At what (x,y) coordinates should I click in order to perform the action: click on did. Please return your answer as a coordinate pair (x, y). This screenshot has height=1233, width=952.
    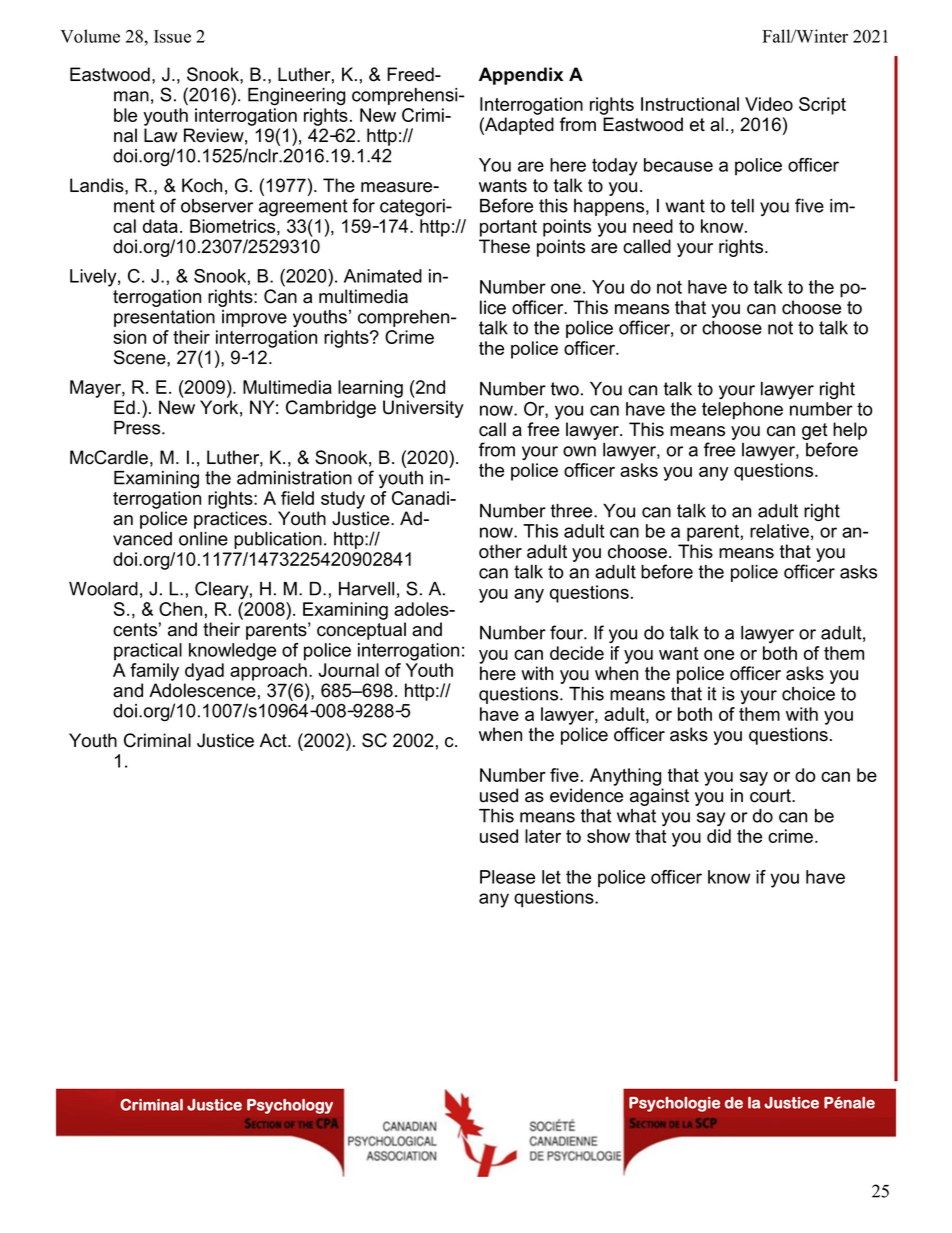
    Looking at the image, I should click on (719, 836).
